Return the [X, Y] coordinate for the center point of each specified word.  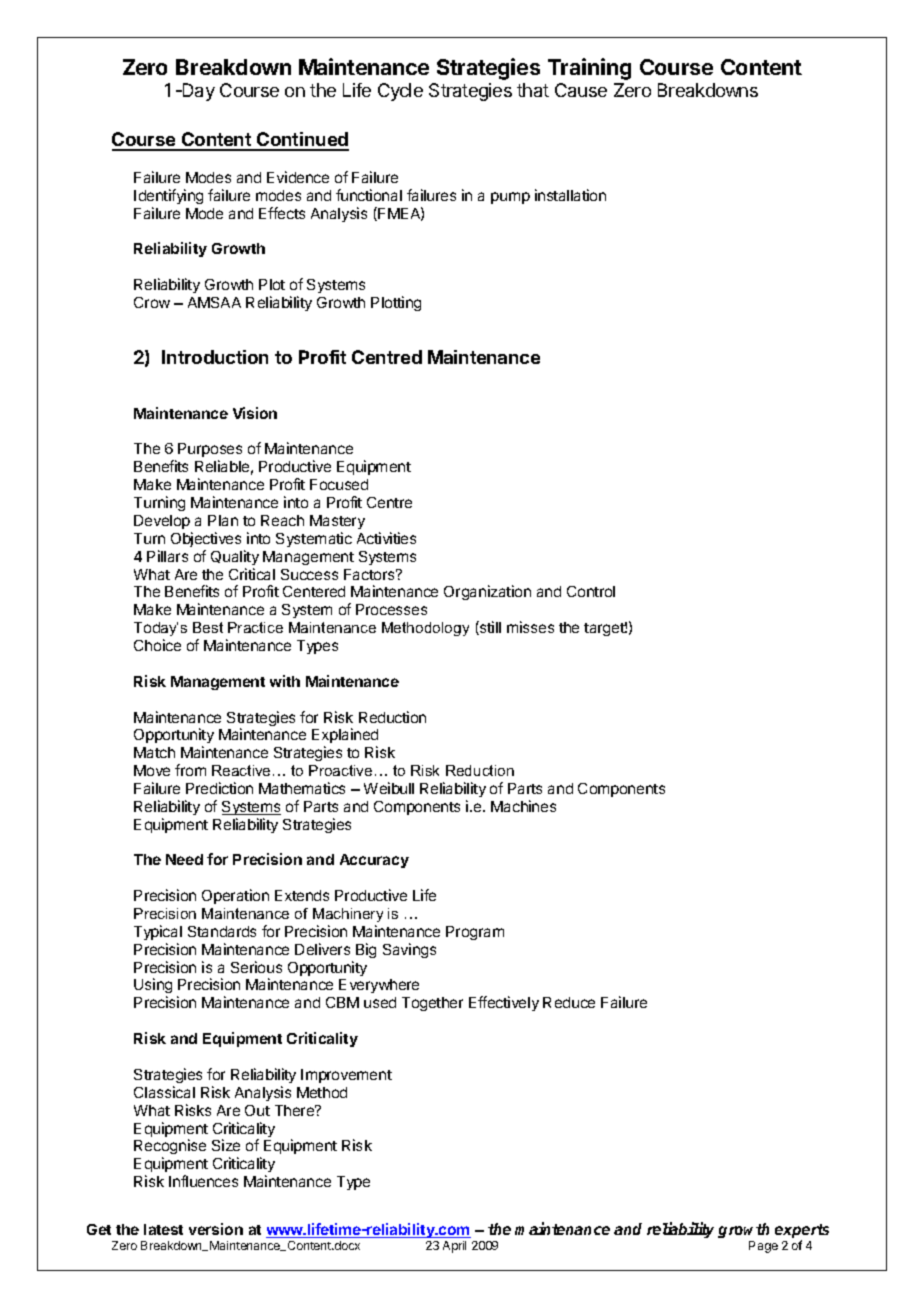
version [216, 1229]
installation [570, 195]
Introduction [215, 357]
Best [208, 627]
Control [591, 591]
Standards [222, 931]
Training [589, 69]
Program [475, 933]
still [489, 628]
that [533, 90]
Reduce [569, 1002]
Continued [302, 141]
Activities [386, 538]
